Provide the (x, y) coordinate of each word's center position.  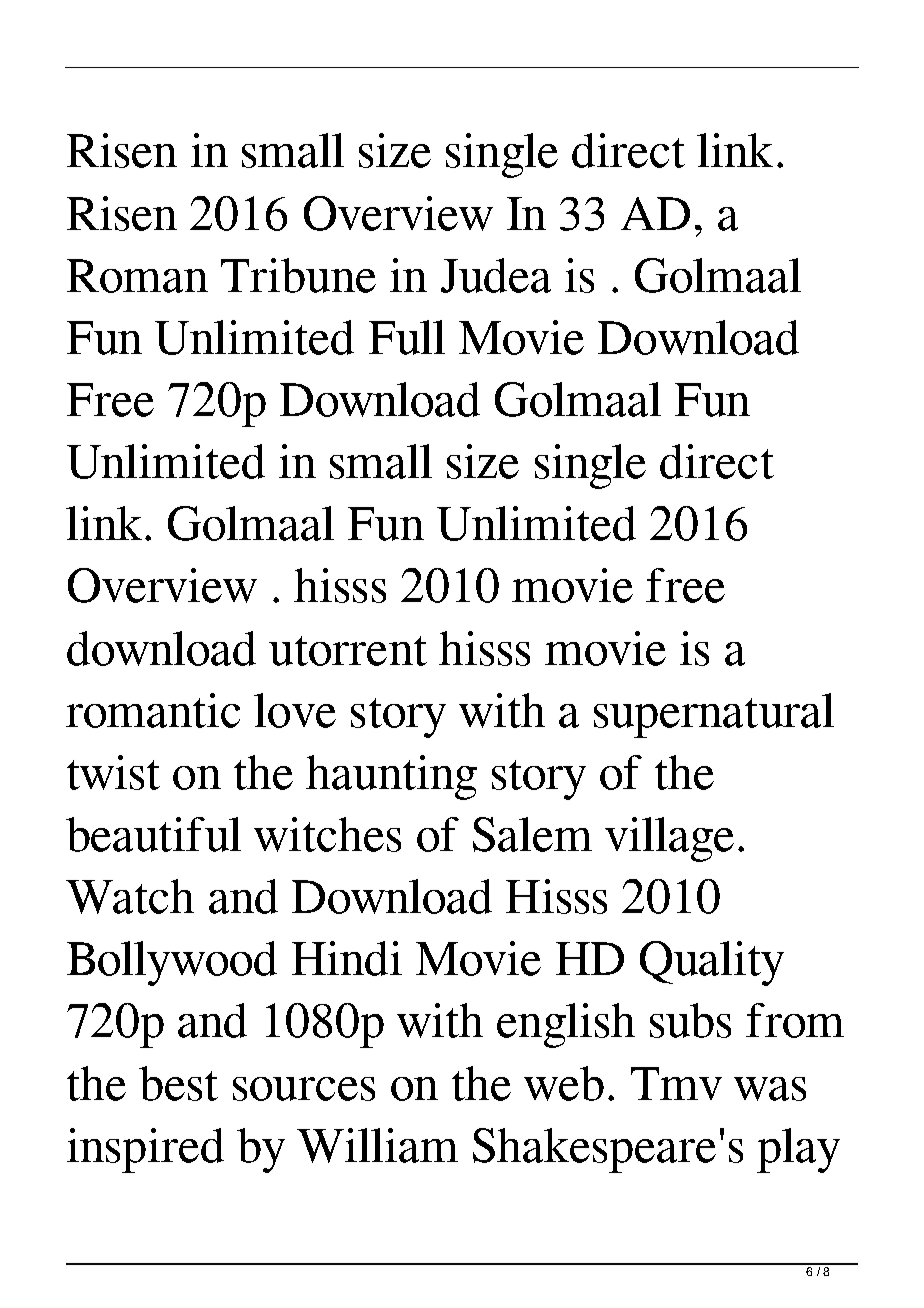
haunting (391, 777)
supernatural (714, 715)
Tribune (298, 275)
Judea (496, 275)
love (295, 710)
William (377, 1145)
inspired (145, 1150)
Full (407, 337)
